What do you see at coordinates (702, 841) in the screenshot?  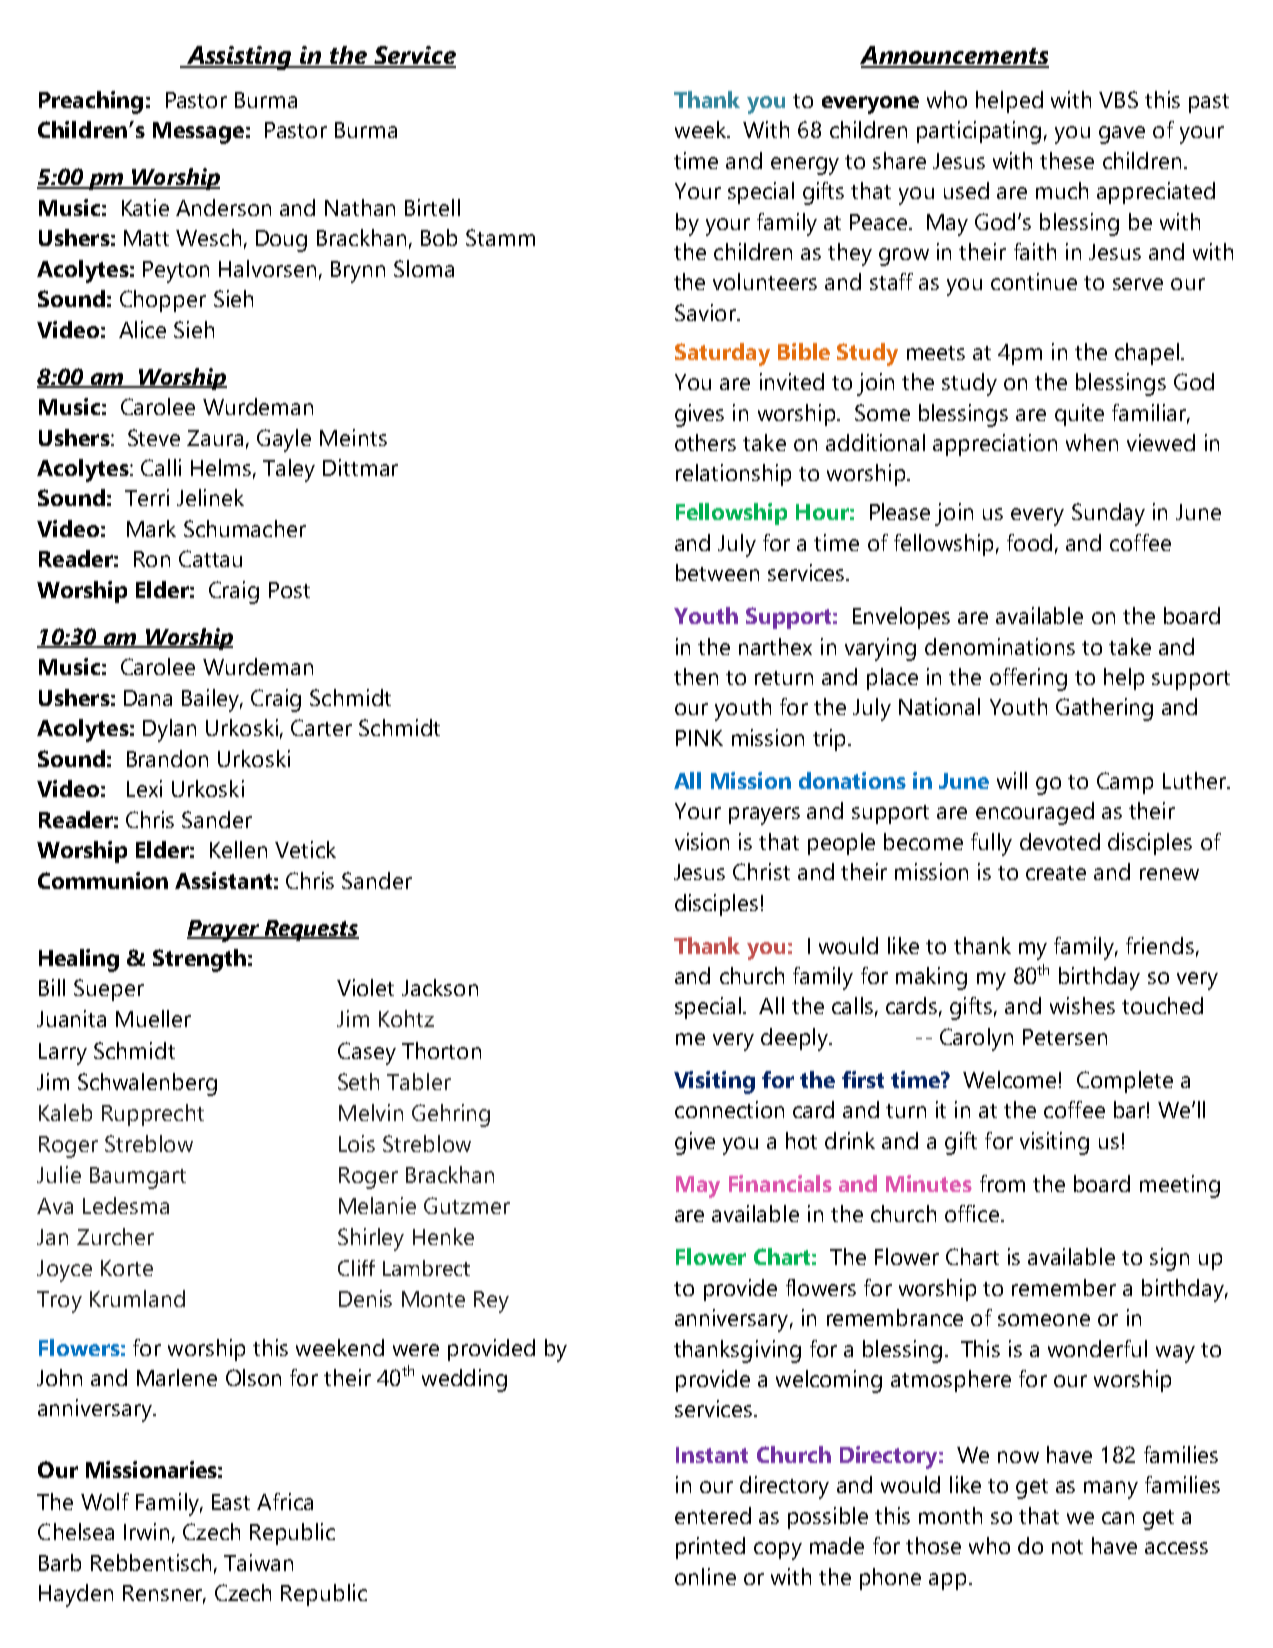 I see `vision` at bounding box center [702, 841].
